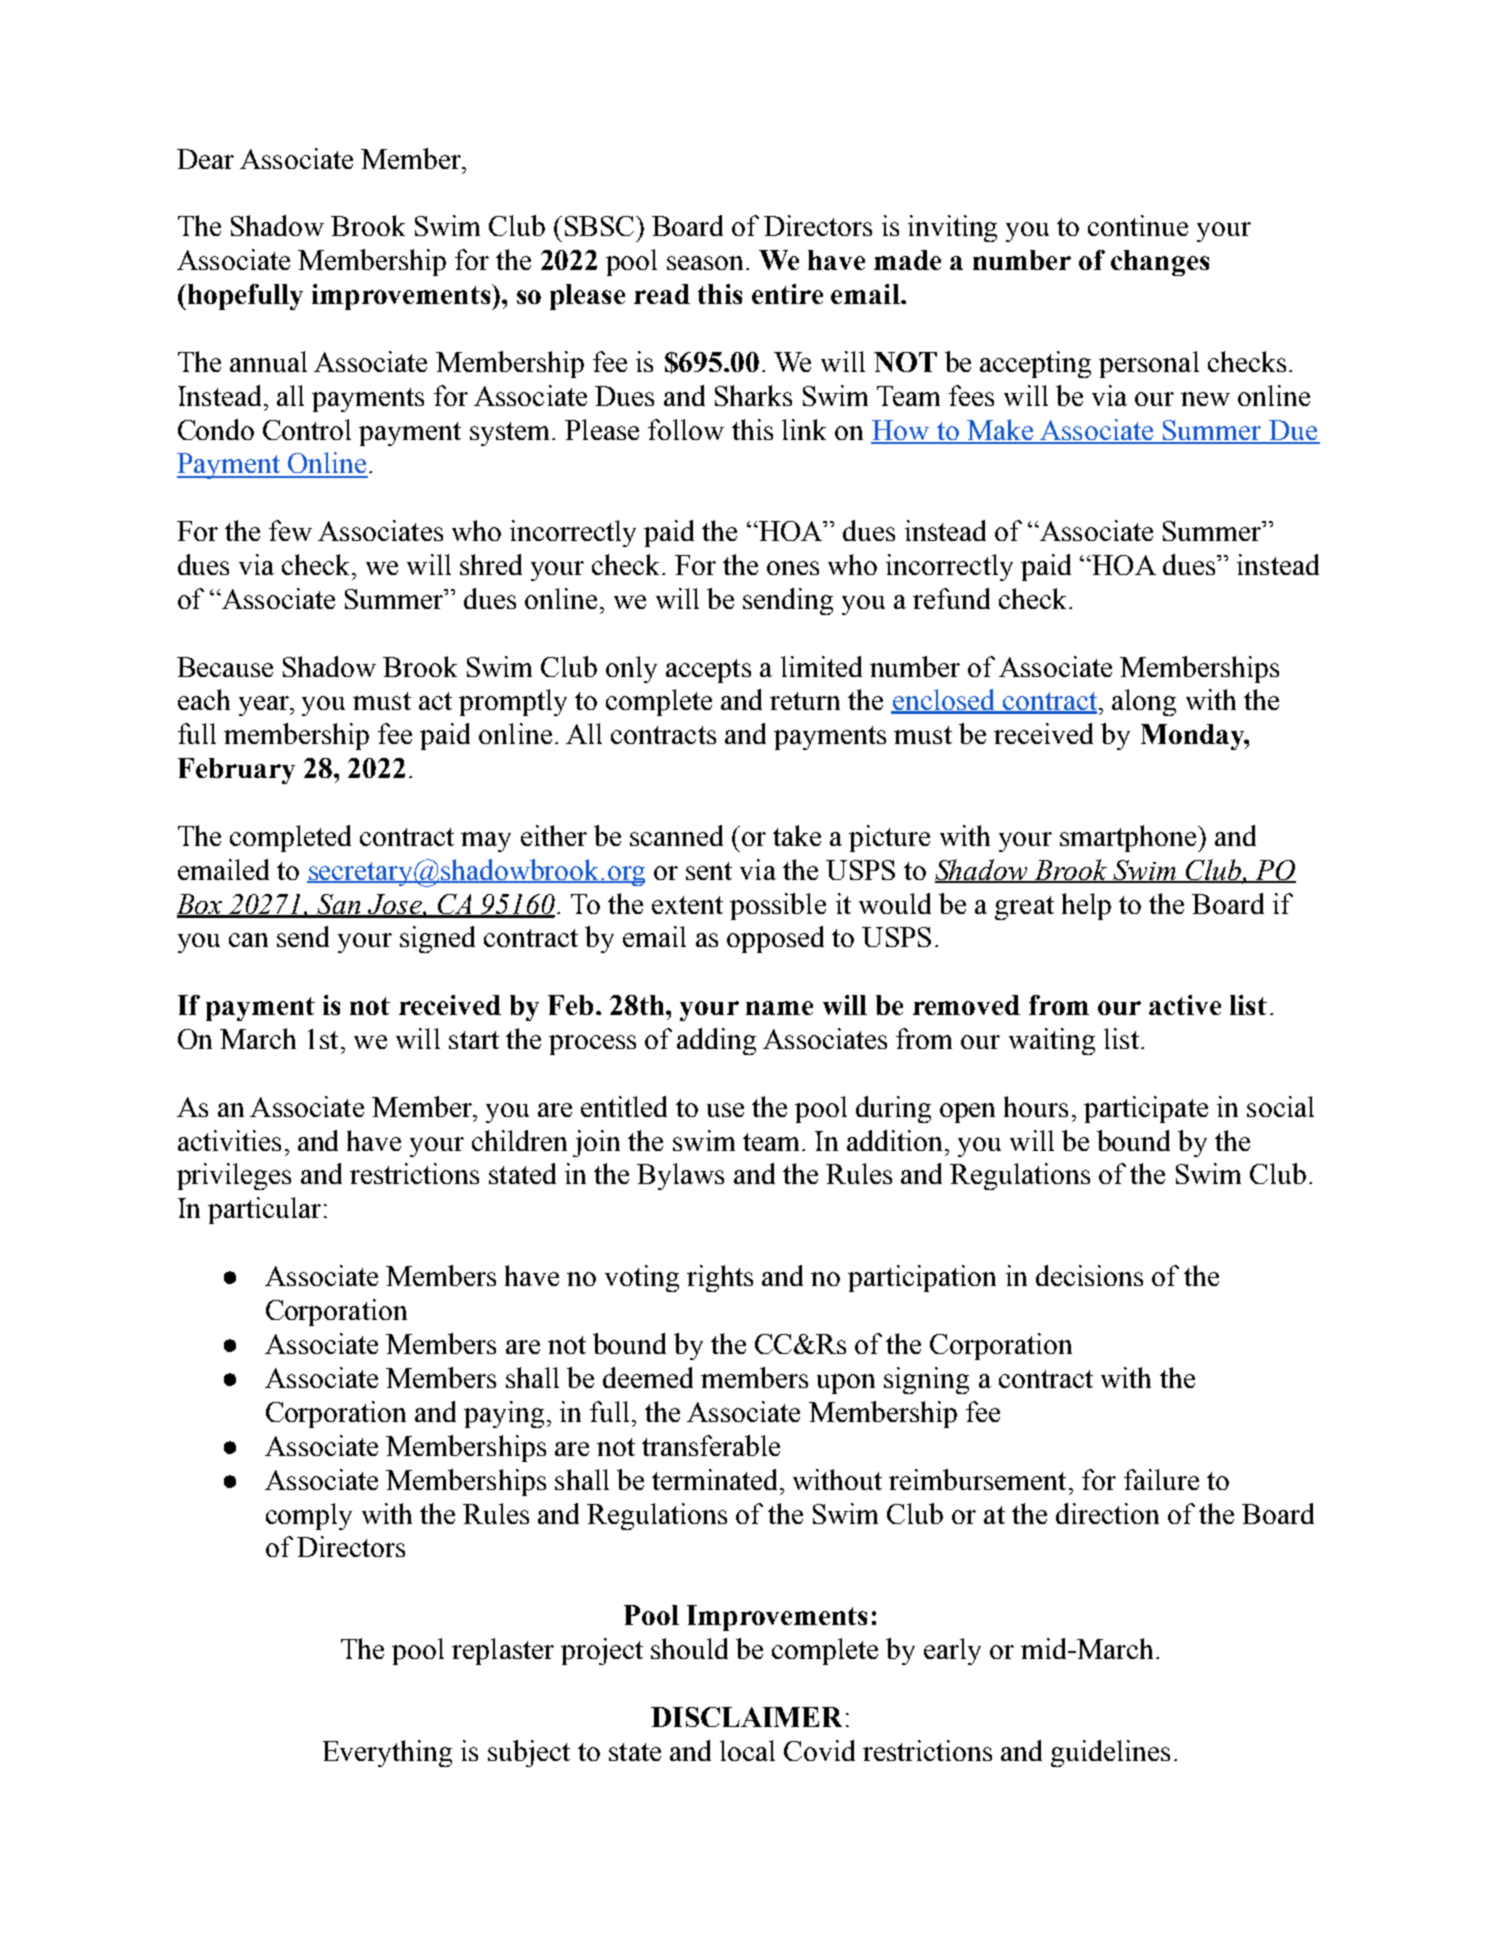  I want to click on Everything, so click(387, 1753).
